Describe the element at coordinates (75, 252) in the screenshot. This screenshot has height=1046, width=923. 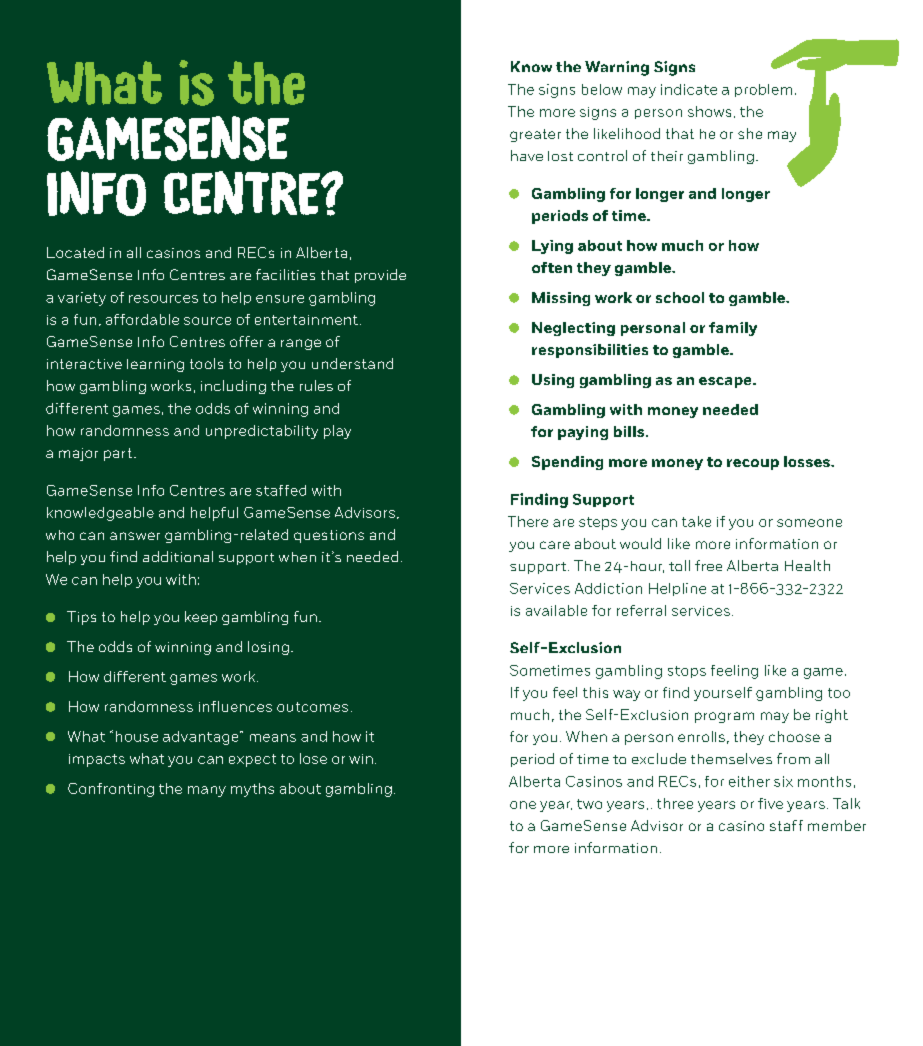
I see `Located` at that location.
